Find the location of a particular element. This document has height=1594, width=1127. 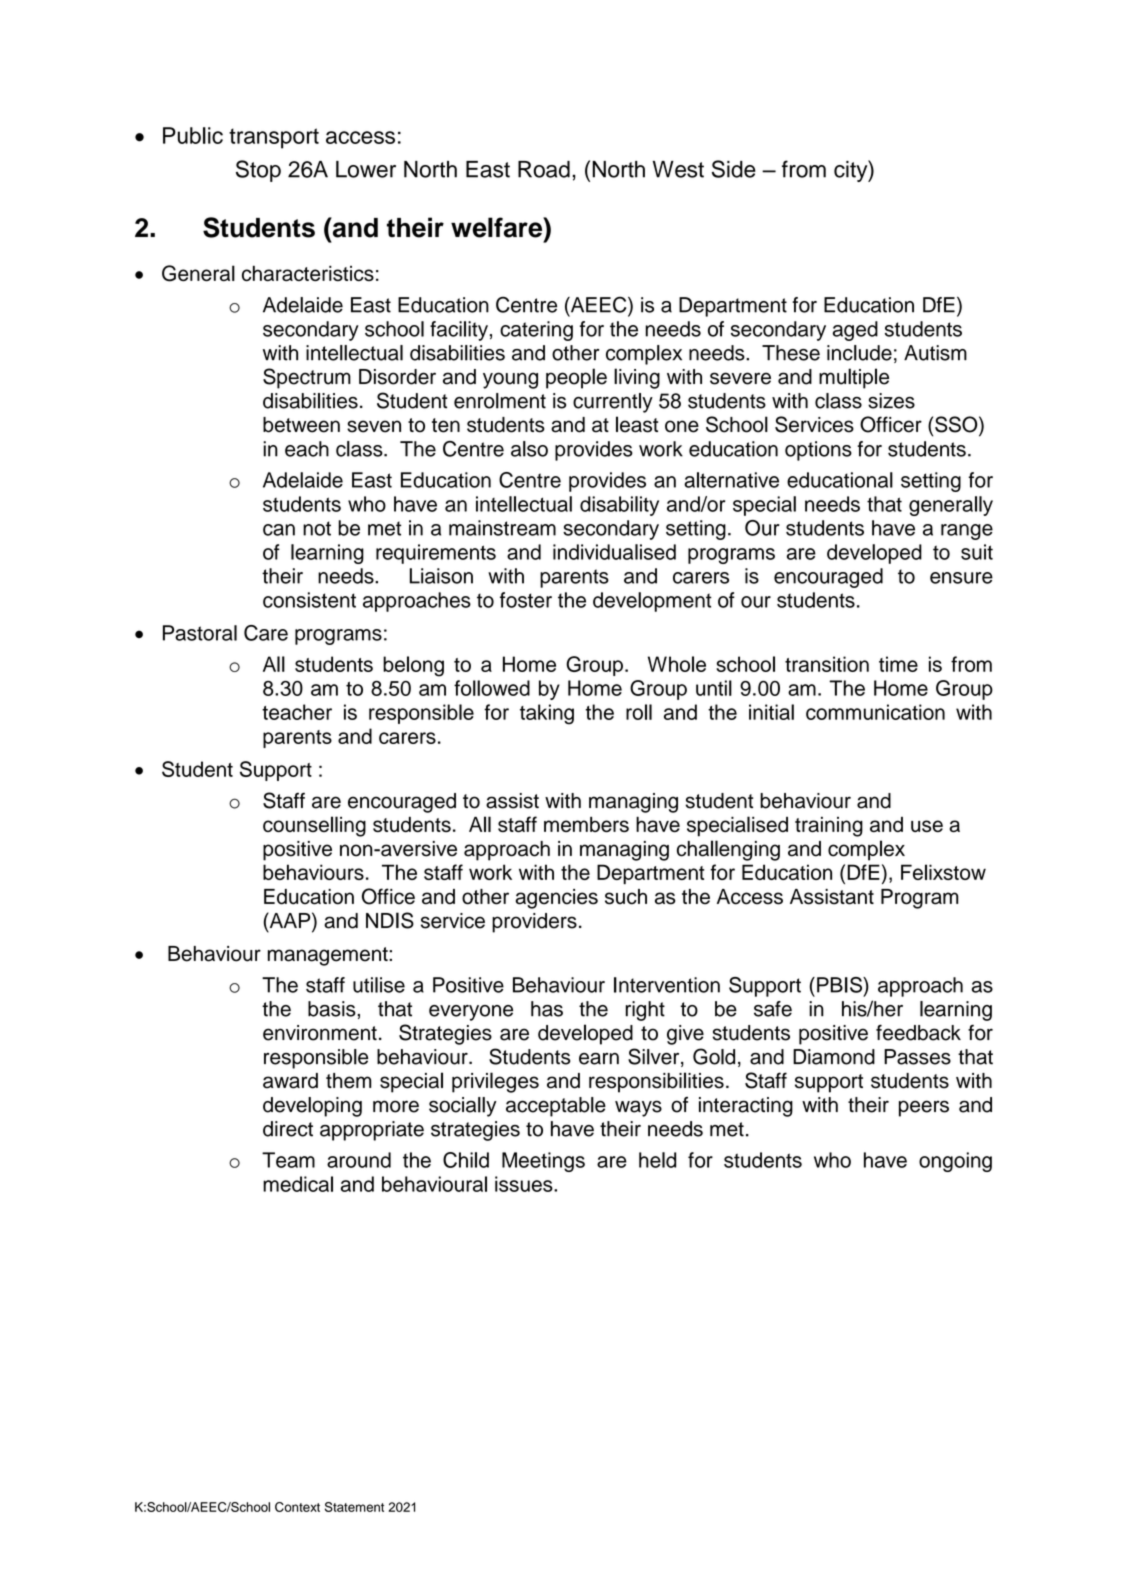

Side is located at coordinates (734, 169).
